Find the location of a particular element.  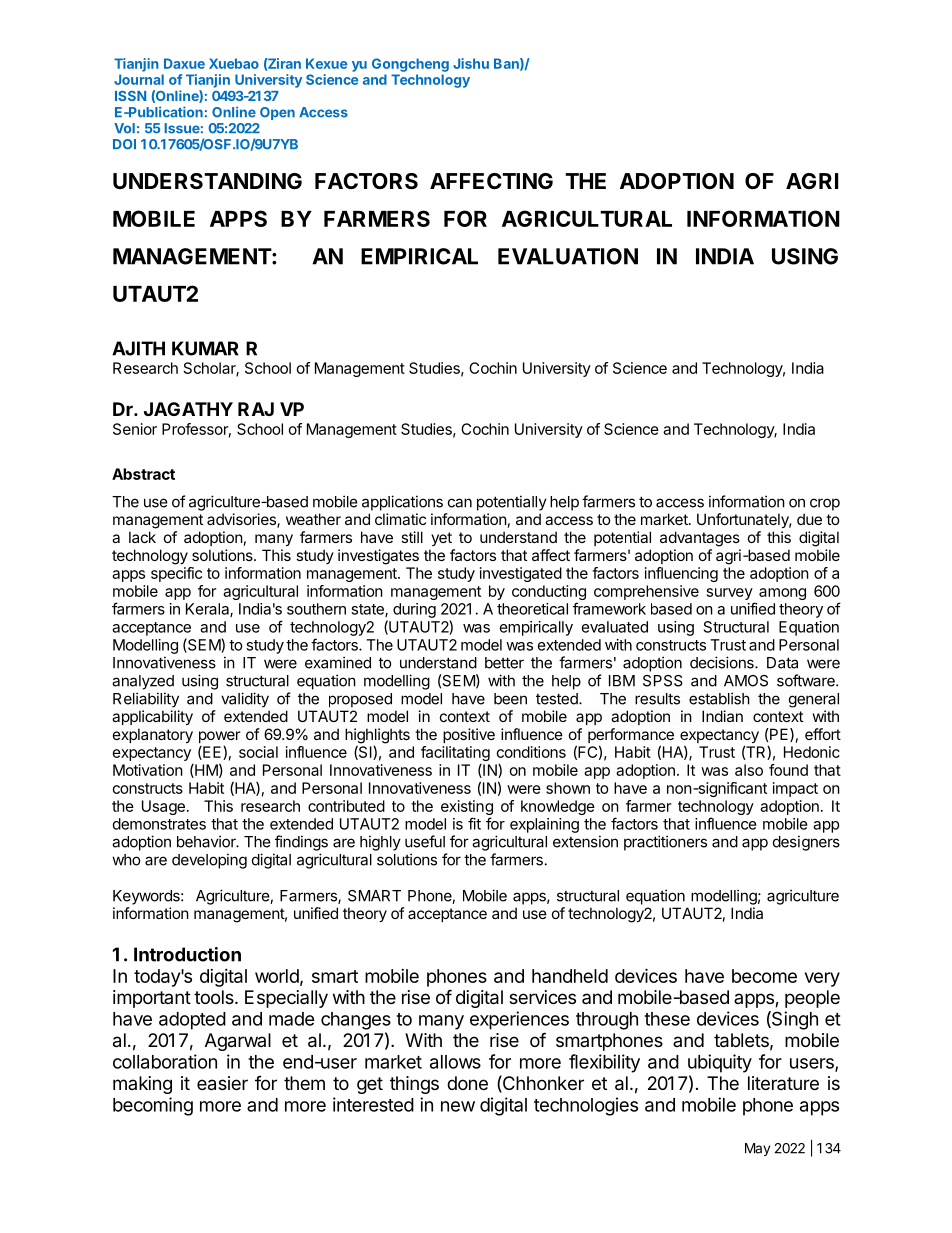

survey is located at coordinates (730, 594).
